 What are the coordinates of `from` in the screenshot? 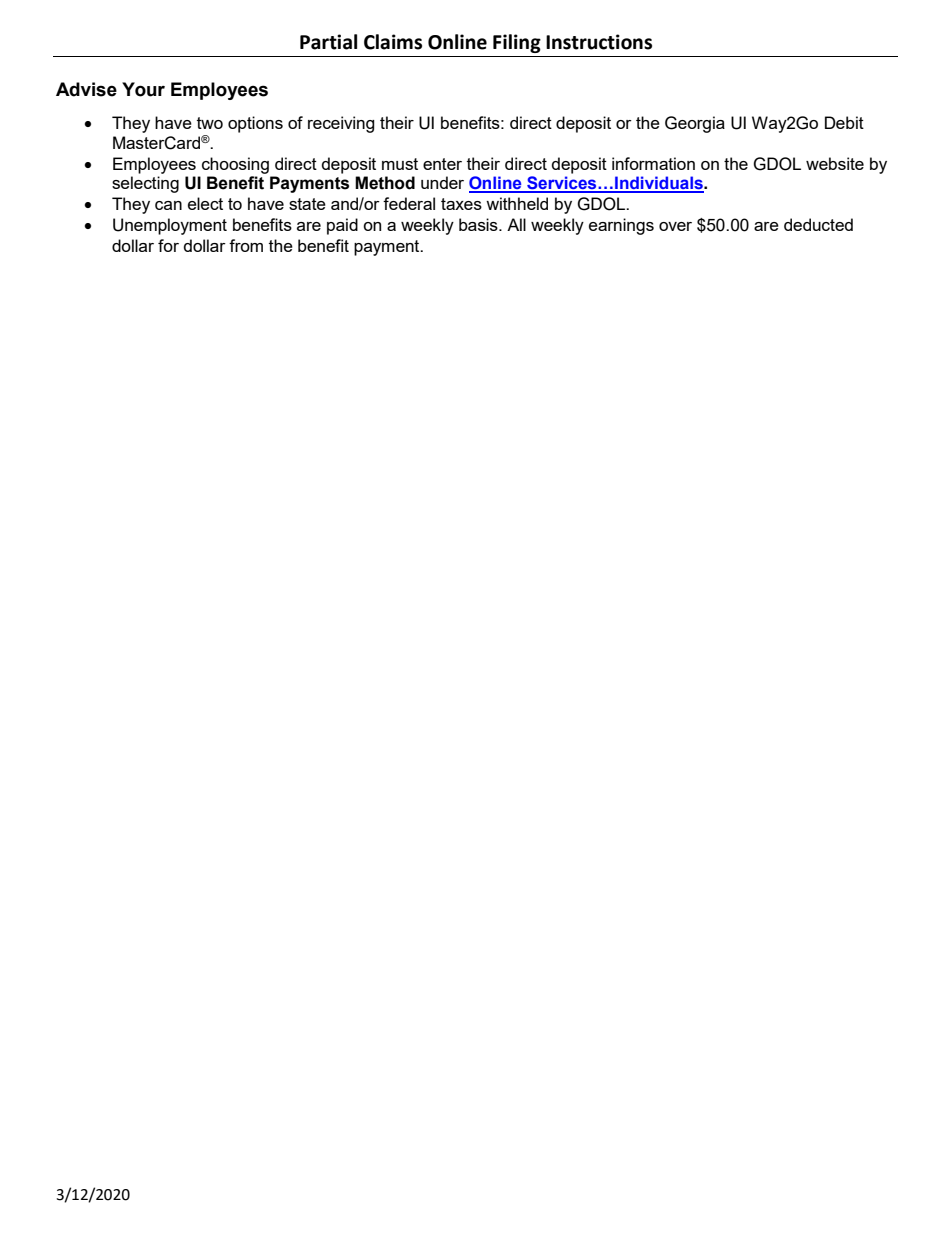 It's located at (246, 245).
